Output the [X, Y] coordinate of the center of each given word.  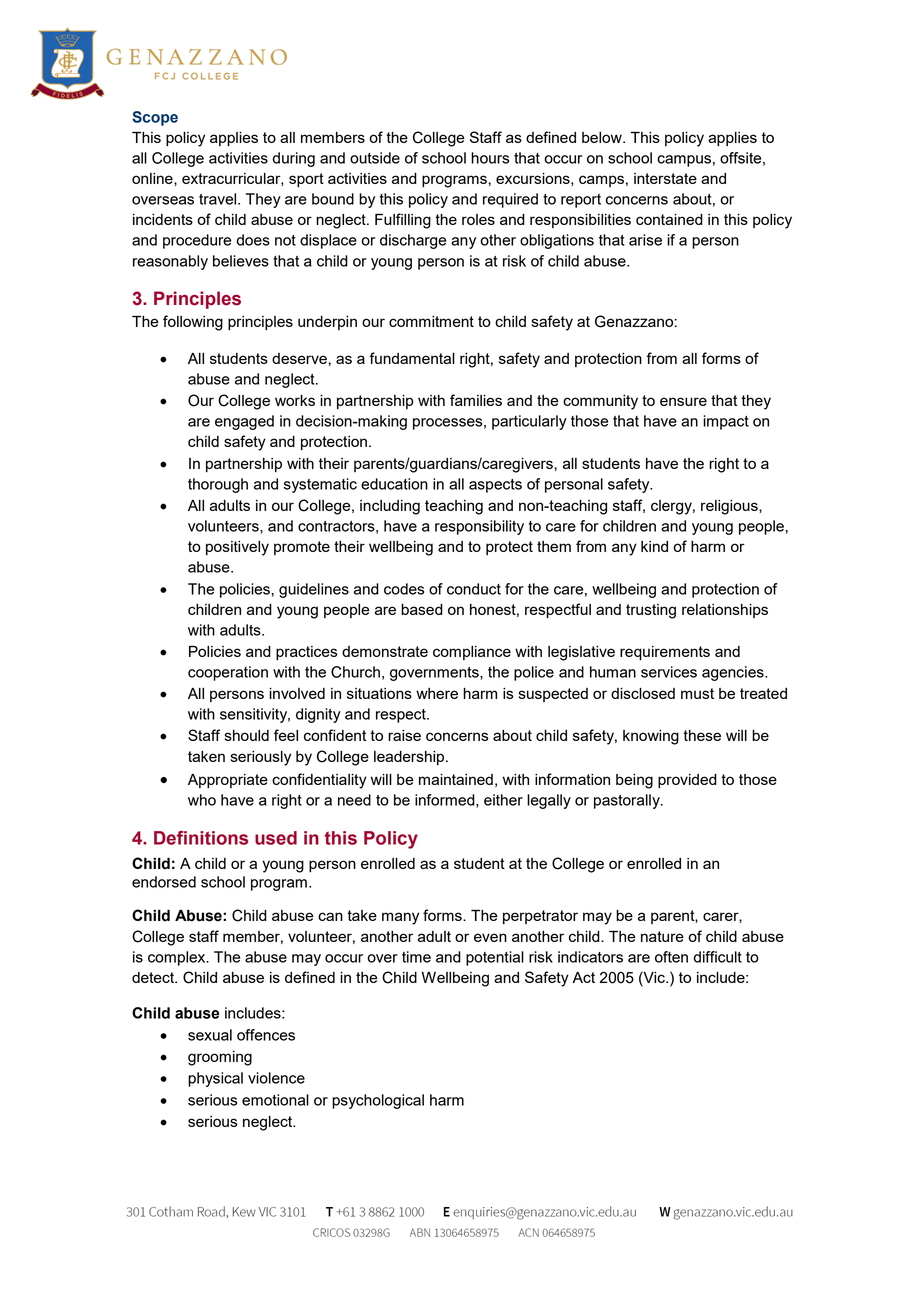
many [400, 918]
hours [490, 158]
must [697, 693]
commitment [431, 321]
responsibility [479, 527]
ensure [683, 401]
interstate [665, 178]
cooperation [228, 673]
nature [662, 936]
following [193, 323]
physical [215, 1079]
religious [730, 507]
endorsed [164, 882]
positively [237, 548]
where [437, 693]
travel [219, 199]
